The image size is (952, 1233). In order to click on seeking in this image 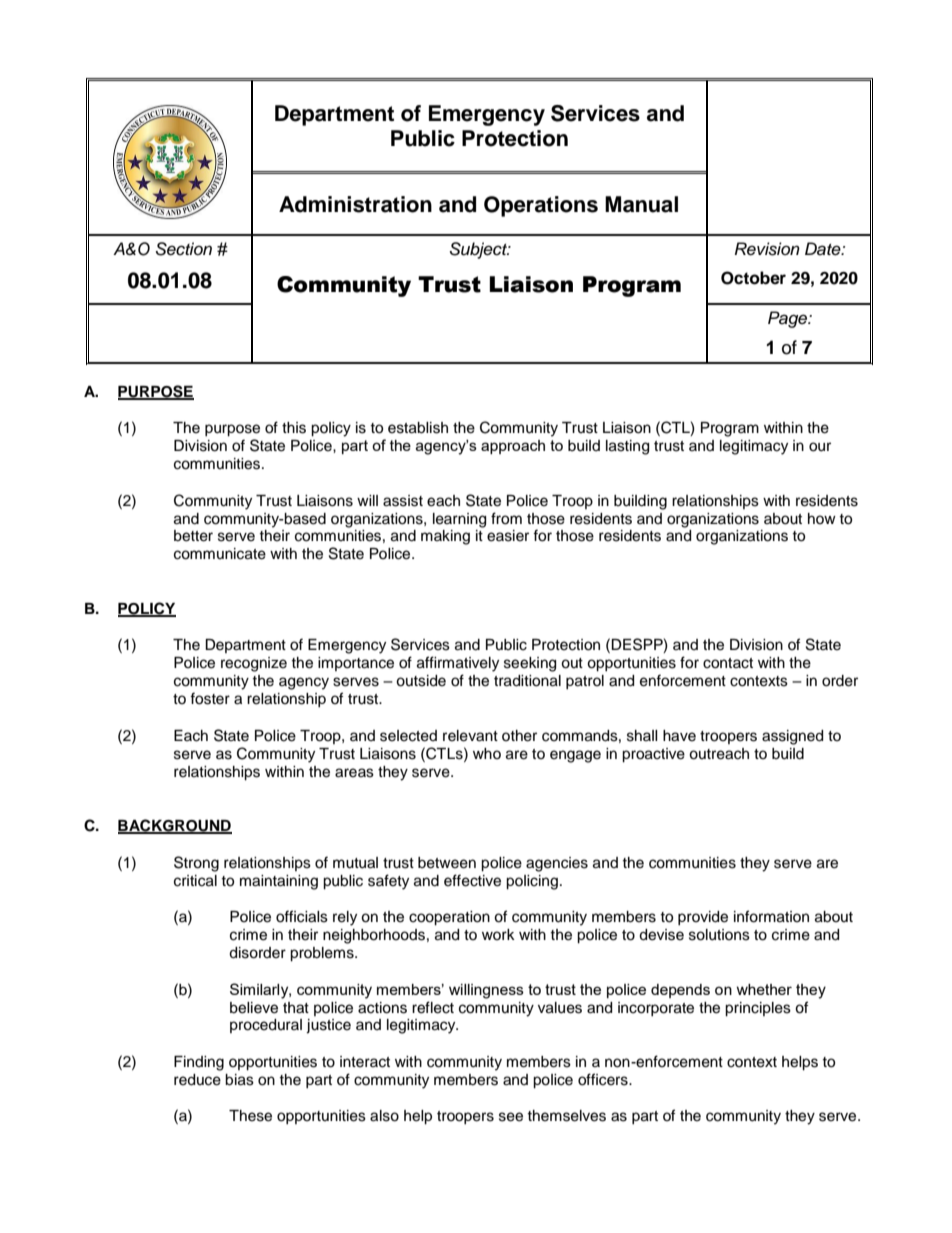, I will do `click(530, 664)`.
